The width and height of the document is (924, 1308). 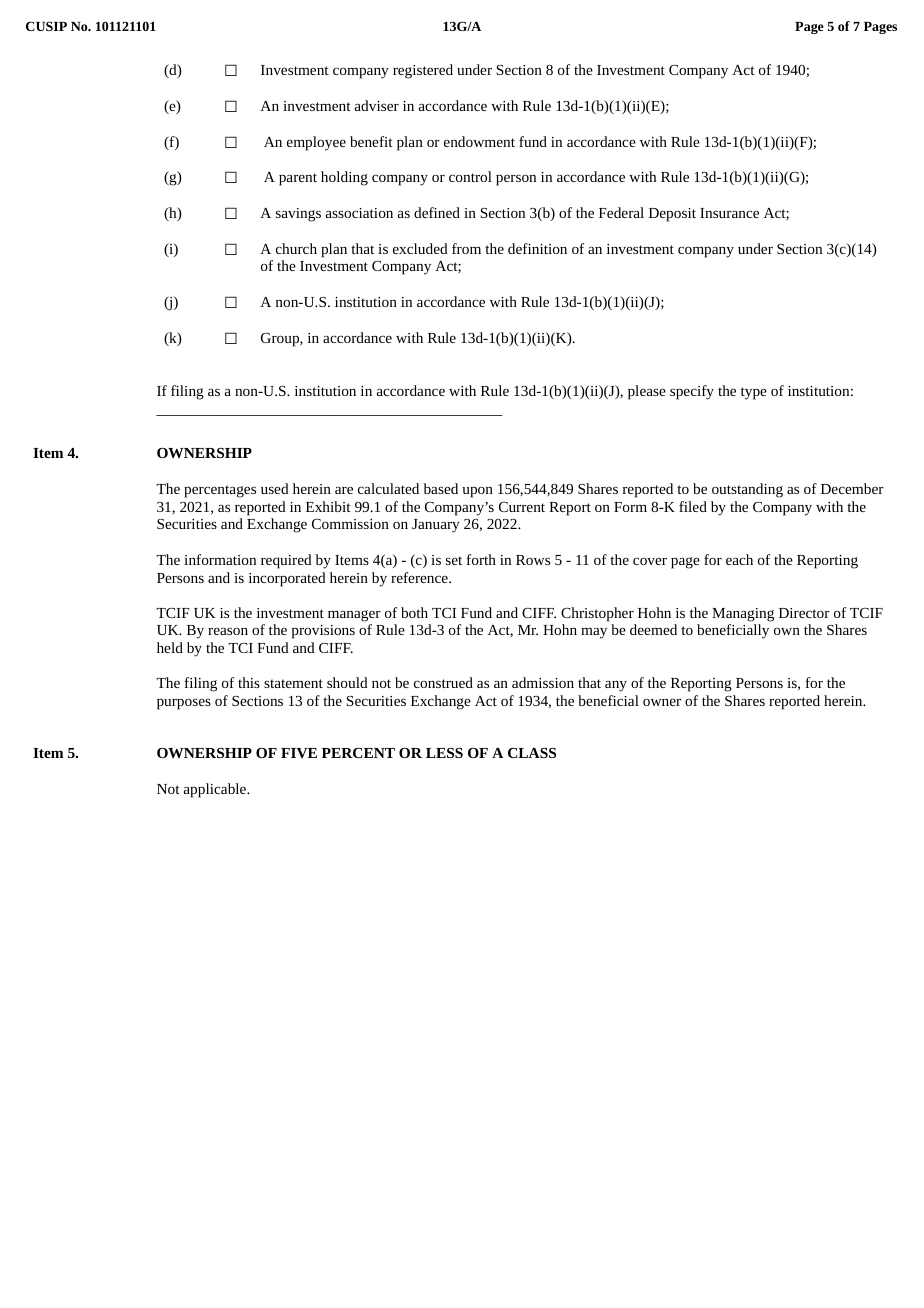 I want to click on admission, so click(x=543, y=682).
